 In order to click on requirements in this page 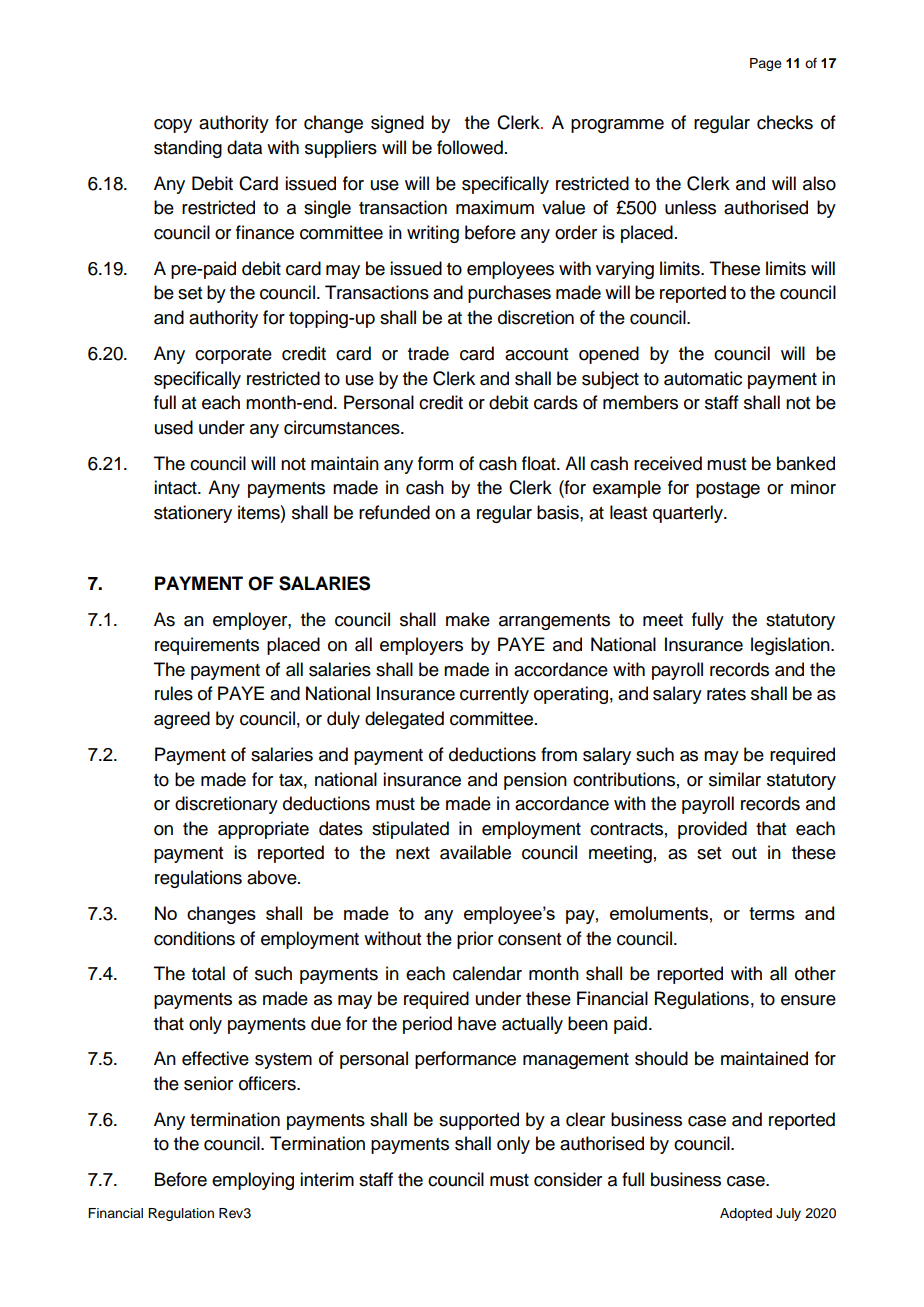, I will do `click(207, 646)`.
